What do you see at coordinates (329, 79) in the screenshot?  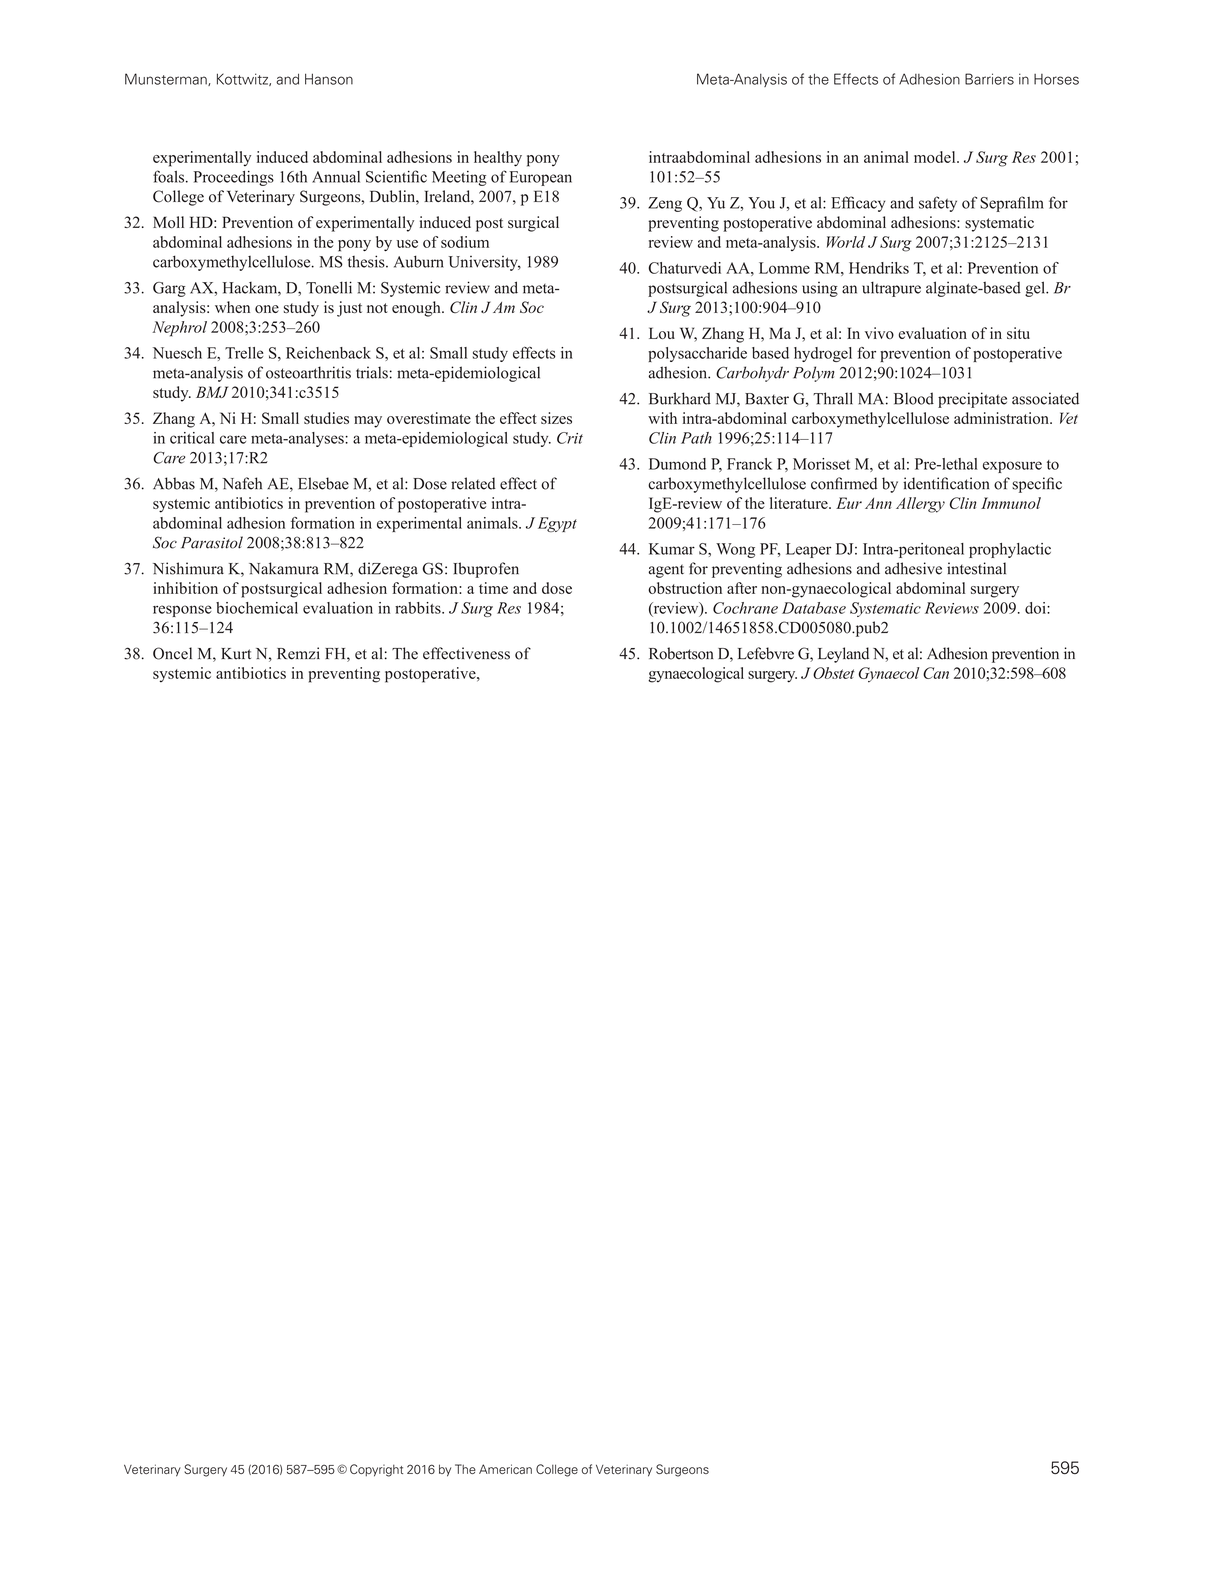 I see `Hanson` at bounding box center [329, 79].
